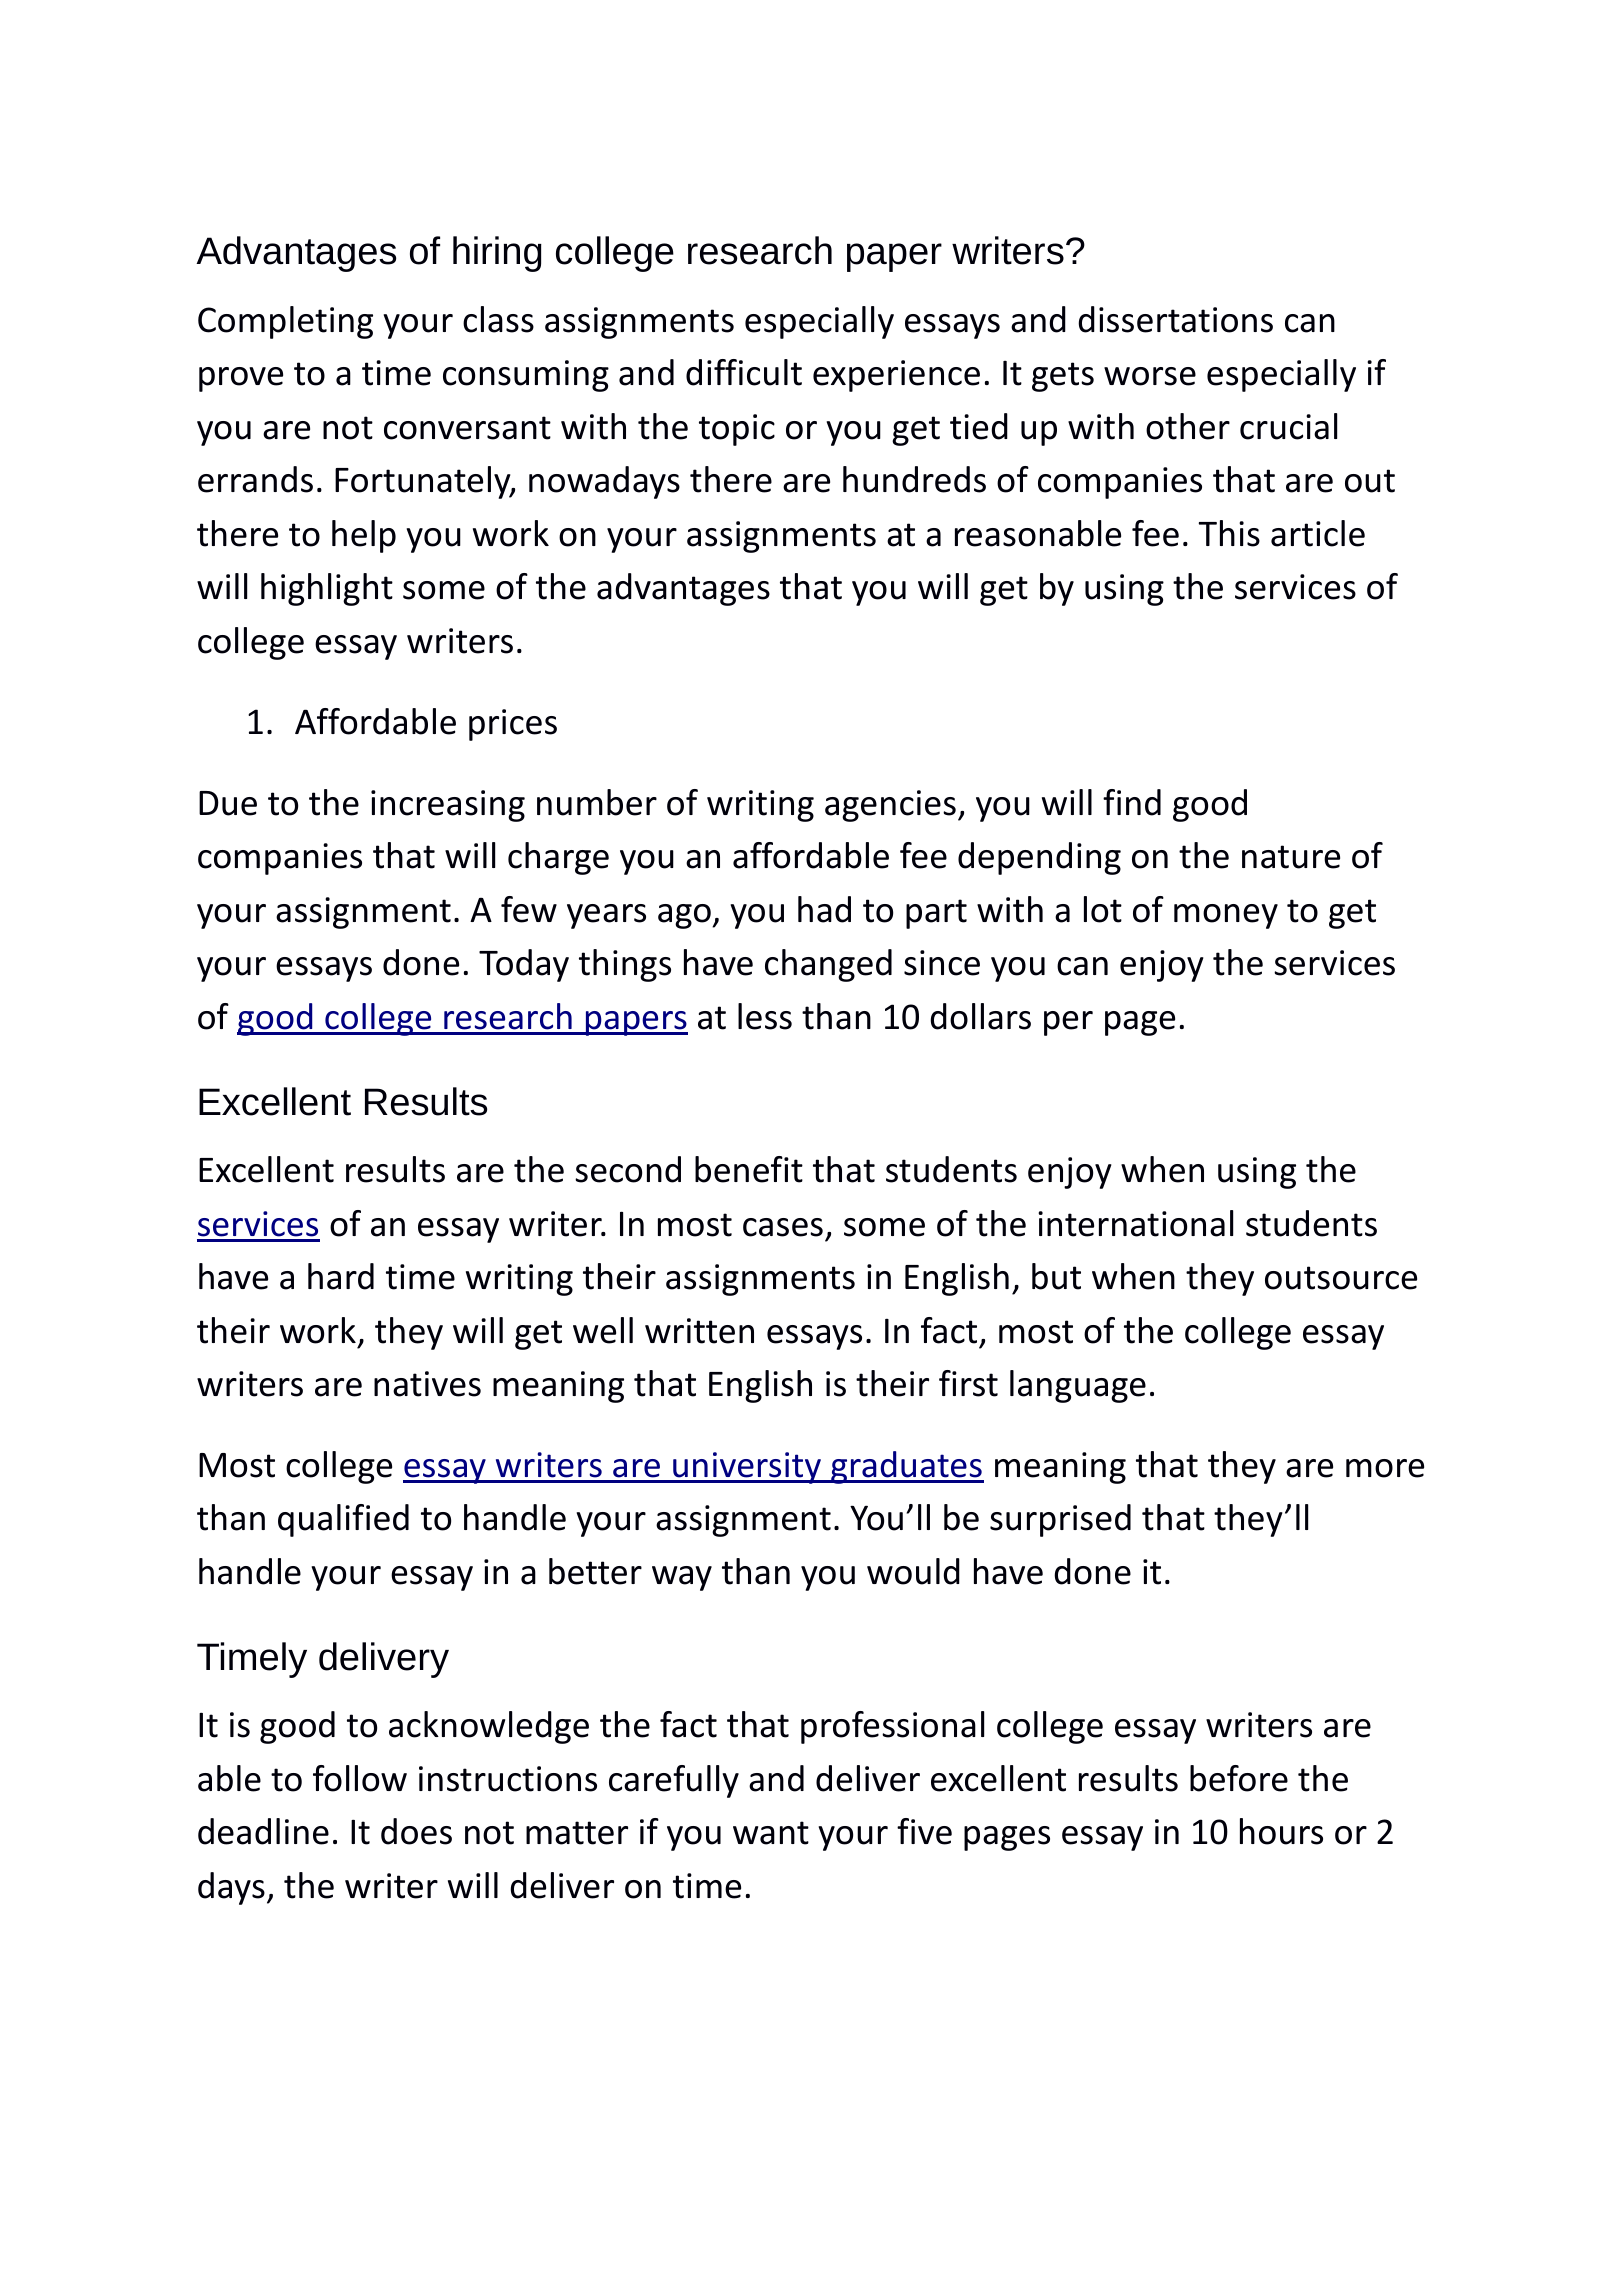 The image size is (1622, 2295). Describe the element at coordinates (890, 806) in the image. I see `agencies` at that location.
